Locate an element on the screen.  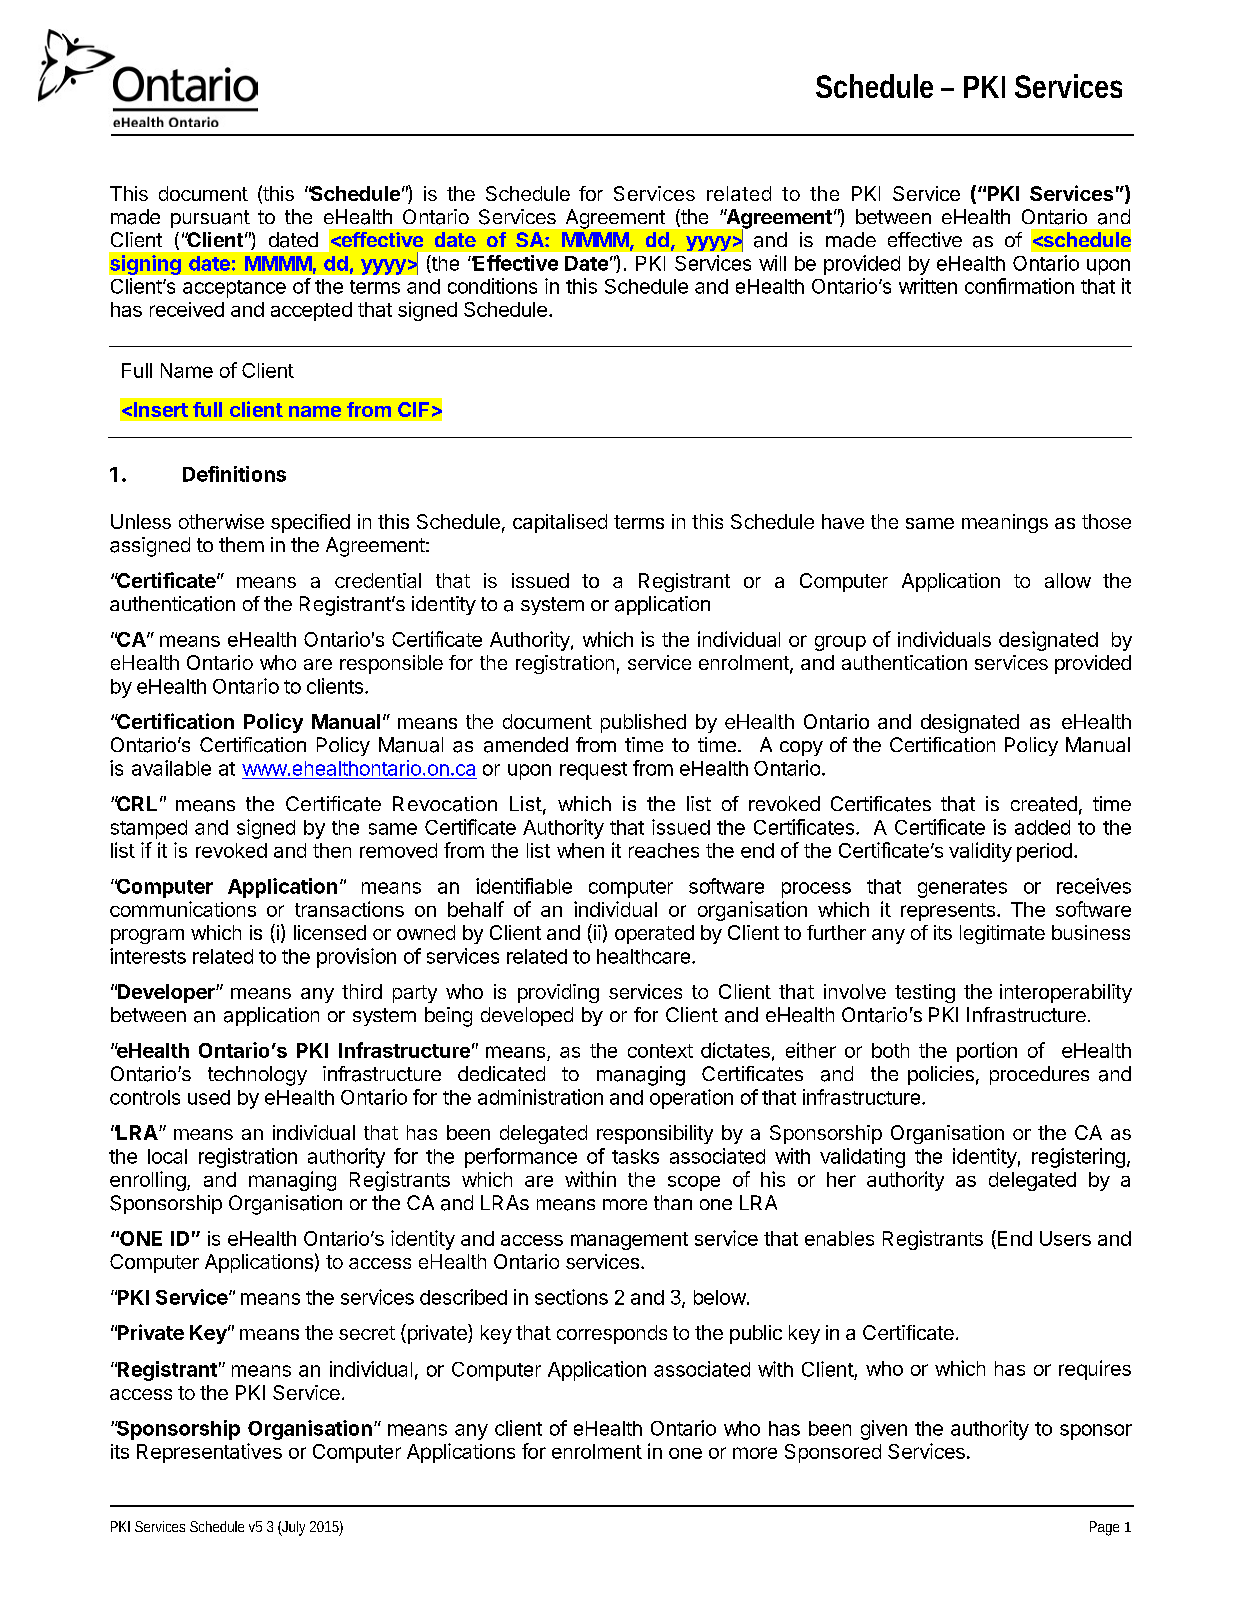
confirmation is located at coordinates (1019, 286).
